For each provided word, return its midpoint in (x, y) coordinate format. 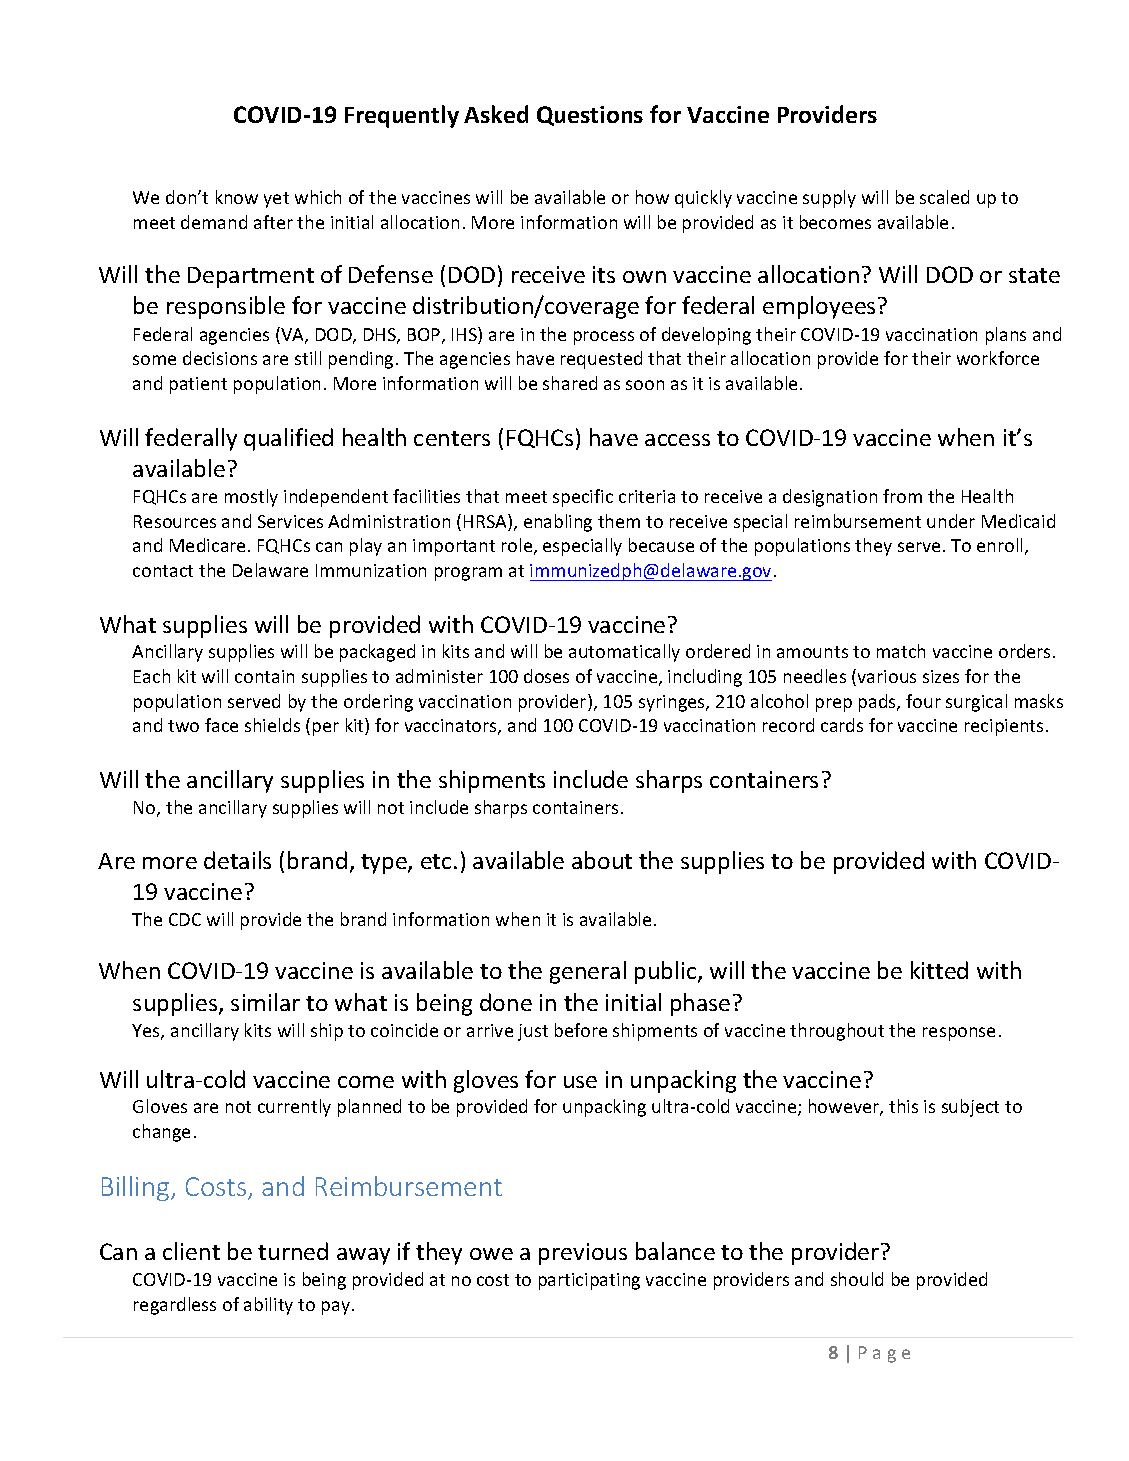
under (951, 521)
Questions (590, 116)
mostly (251, 498)
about (602, 860)
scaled (944, 197)
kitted (939, 970)
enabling (558, 523)
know (237, 197)
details (237, 860)
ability (268, 1306)
